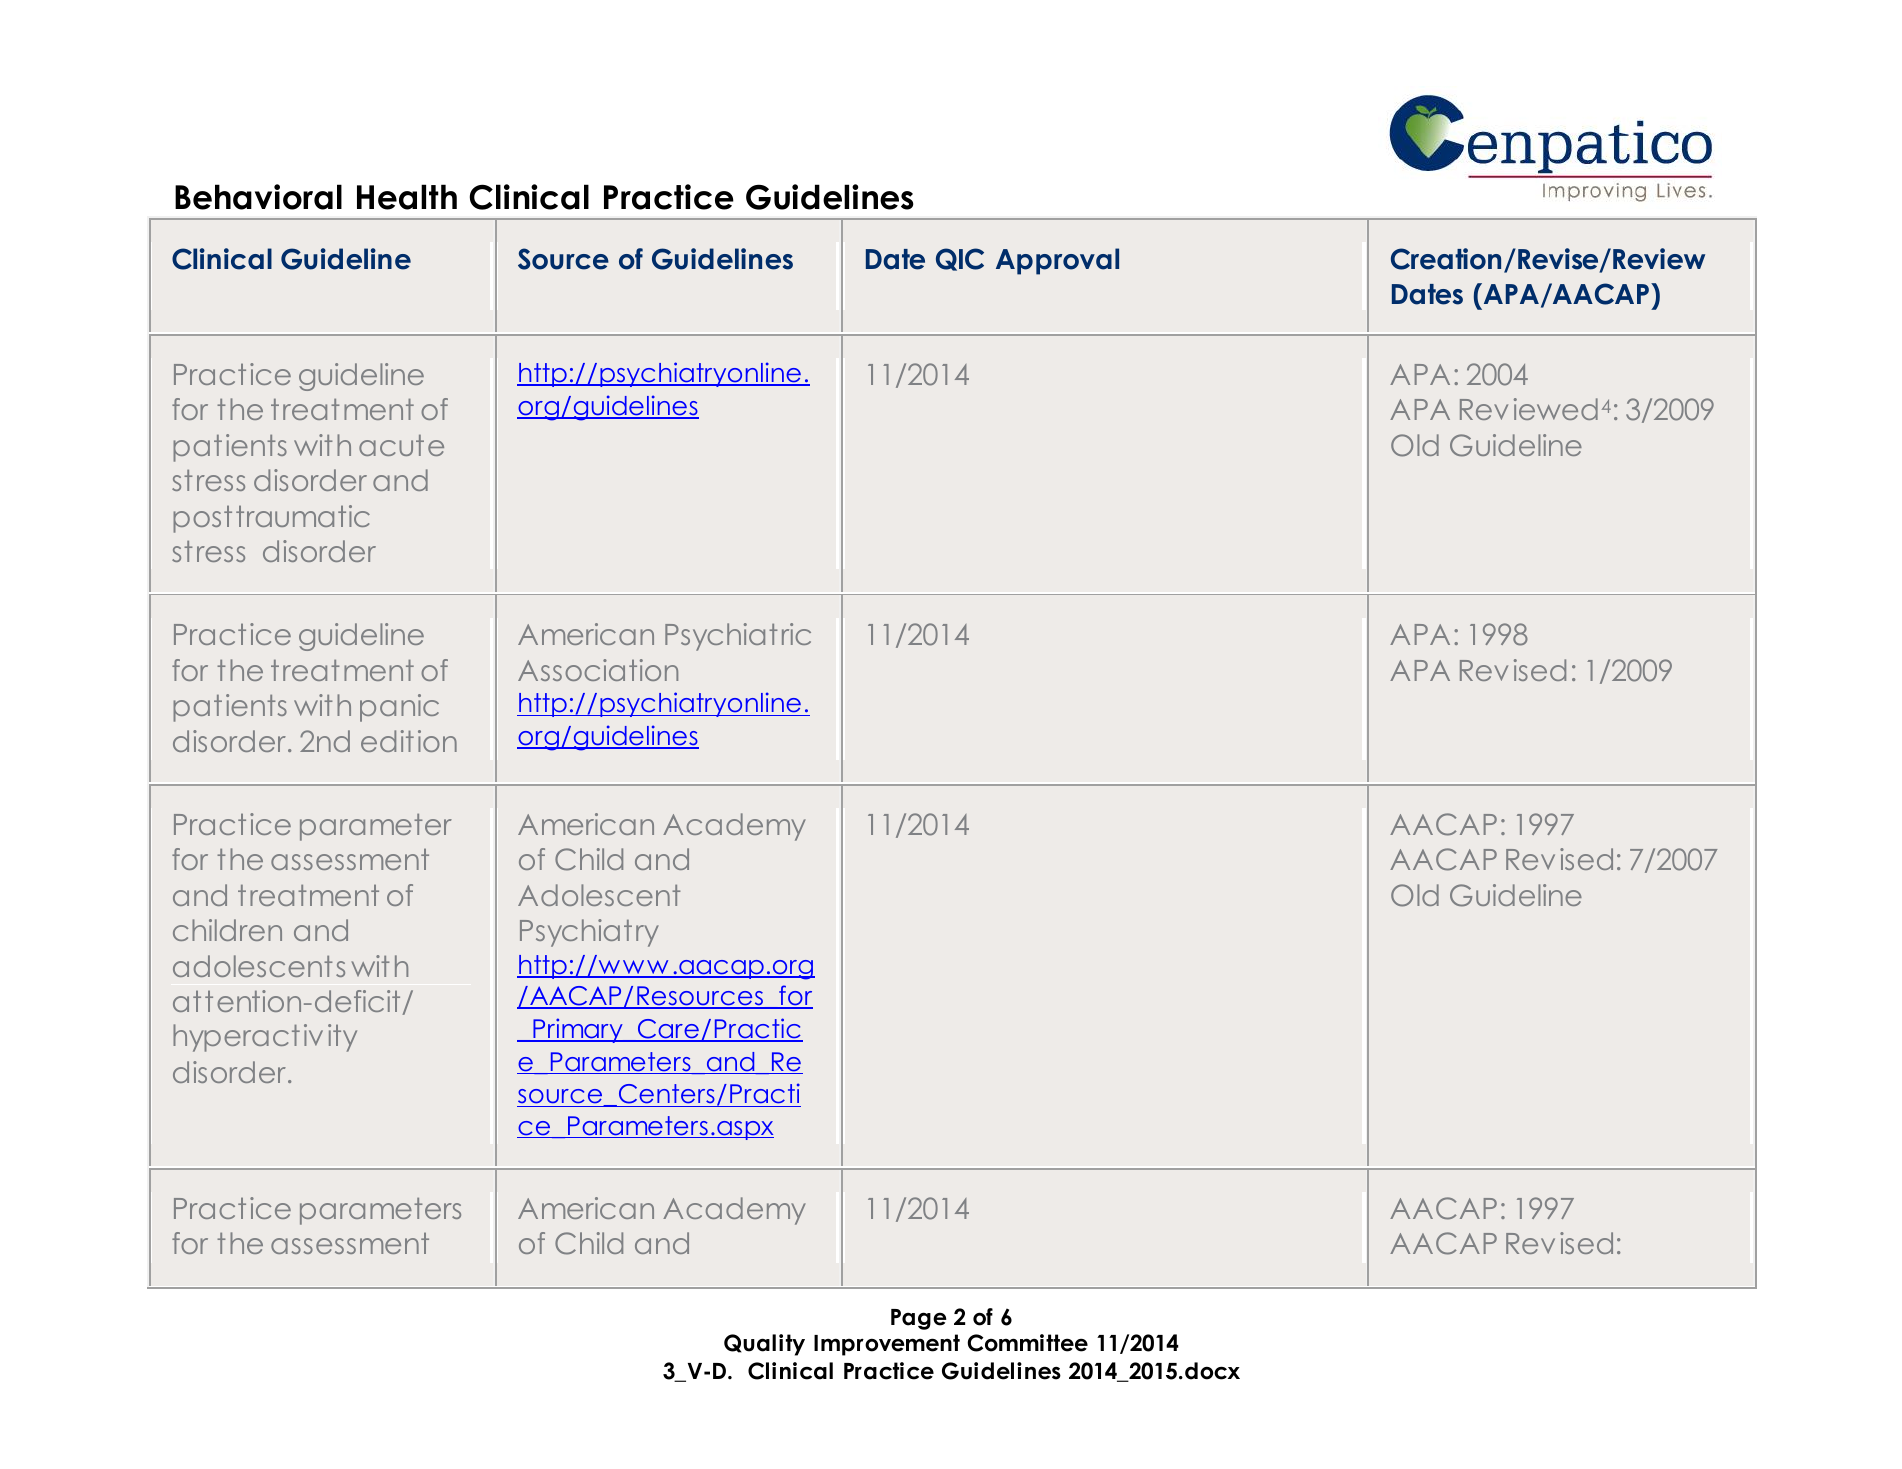  What do you see at coordinates (764, 1345) in the page?
I see `Quality` at bounding box center [764, 1345].
